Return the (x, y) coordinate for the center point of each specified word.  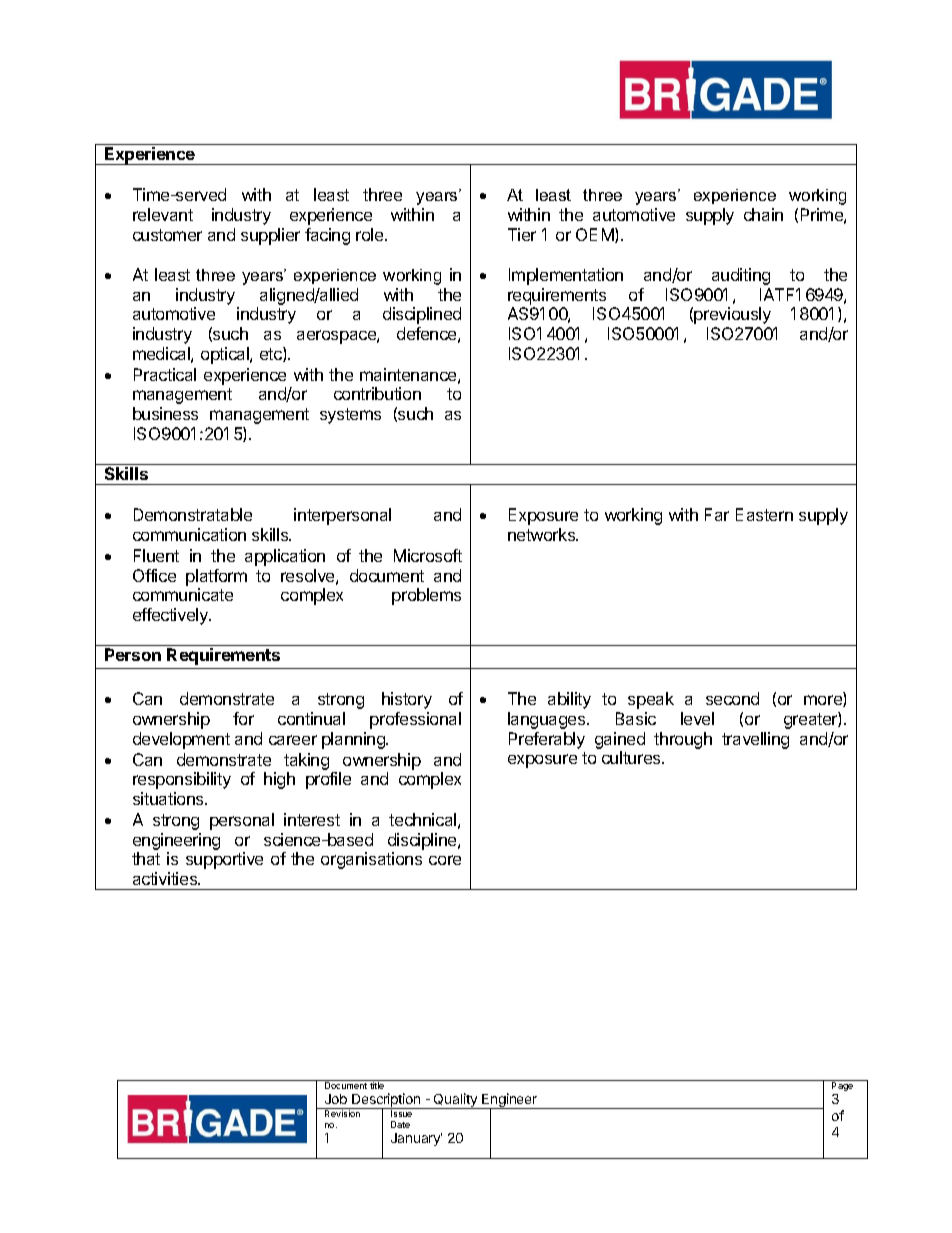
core (445, 860)
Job (336, 1099)
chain (763, 214)
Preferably (547, 740)
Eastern (764, 514)
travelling (755, 740)
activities (166, 878)
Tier (522, 234)
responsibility (182, 780)
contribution (377, 393)
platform (216, 577)
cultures (632, 757)
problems (426, 596)
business (165, 413)
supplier (270, 236)
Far (717, 514)
